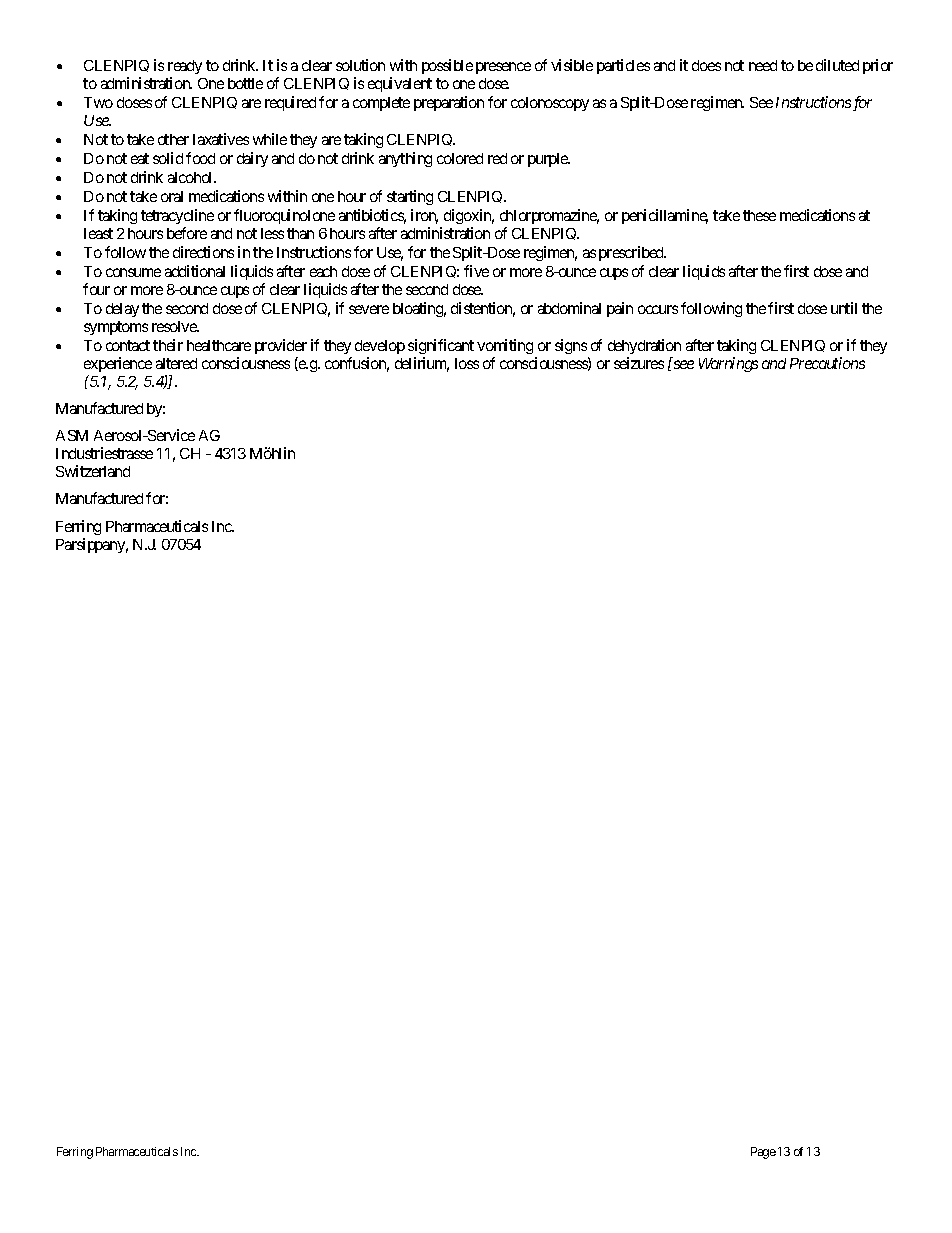  Describe the element at coordinates (93, 471) in the screenshot. I see `Switzerland` at that location.
